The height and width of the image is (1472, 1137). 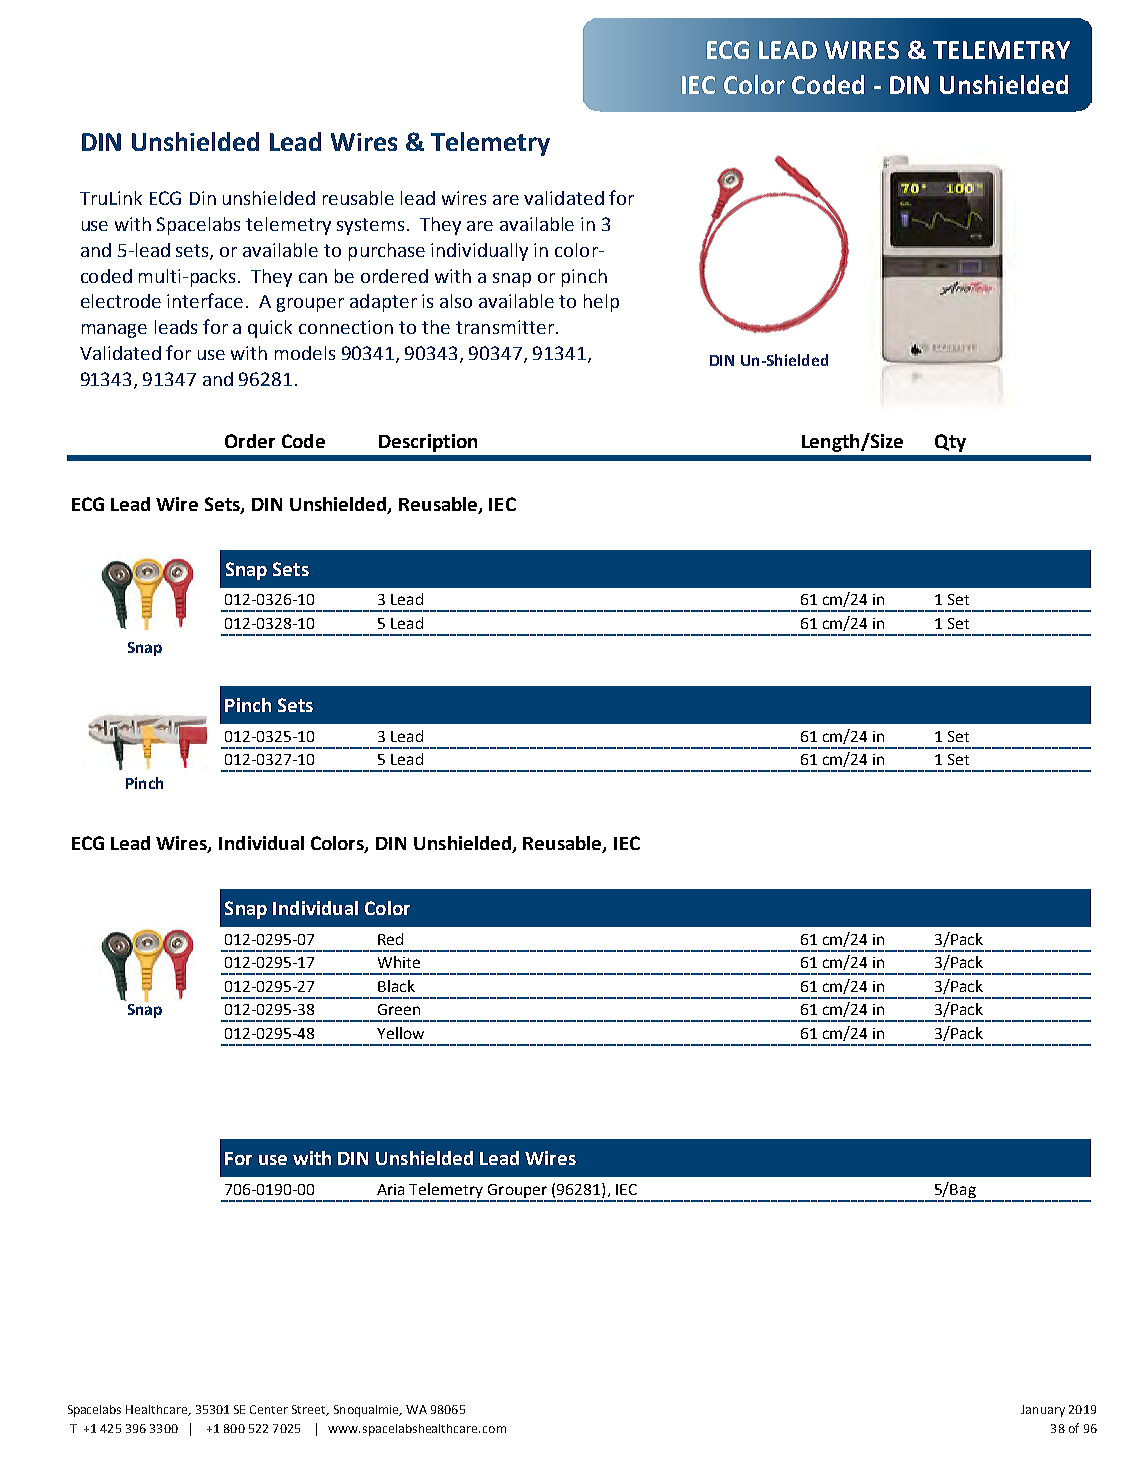 I want to click on Green, so click(x=399, y=1009).
